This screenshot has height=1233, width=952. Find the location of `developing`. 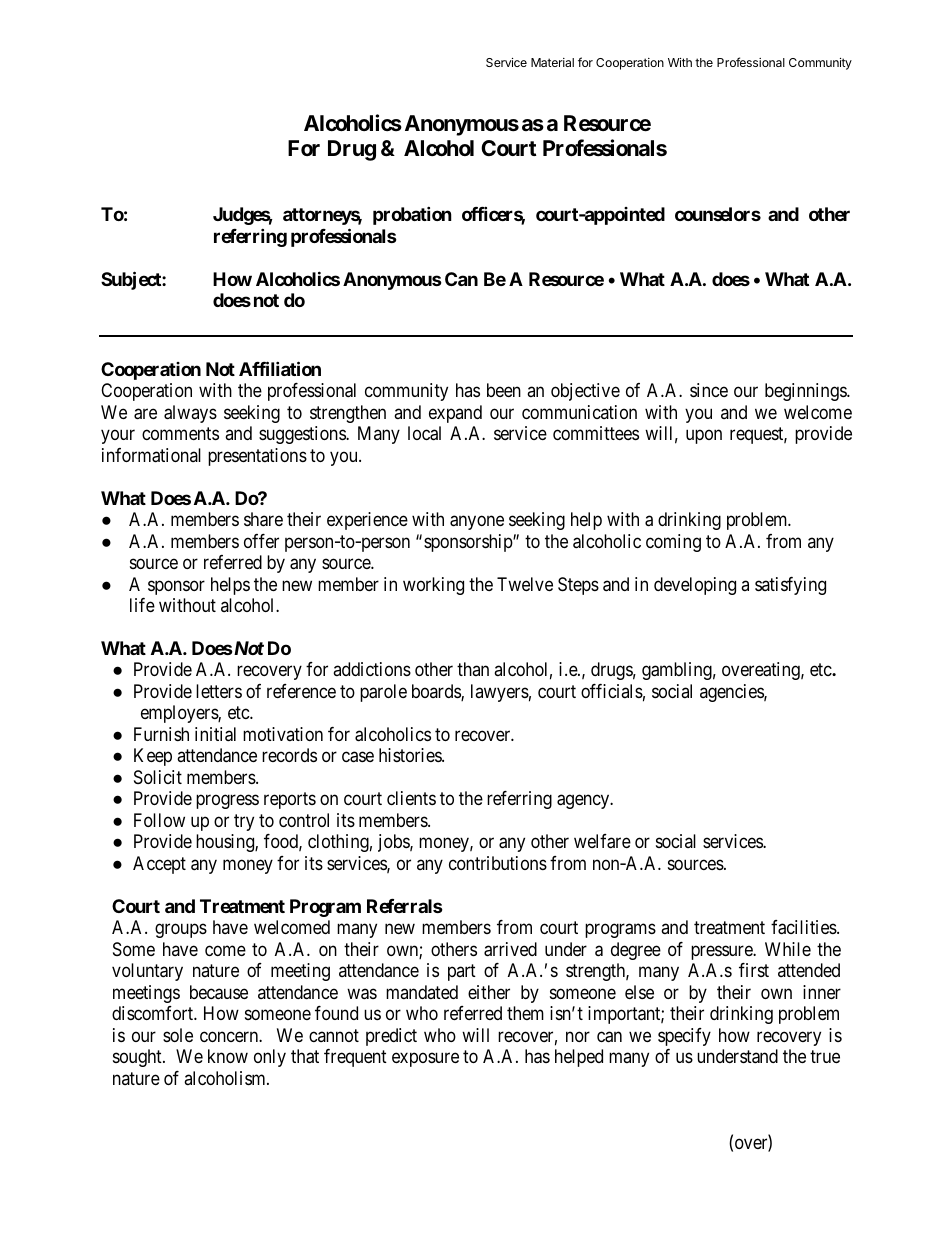

developing is located at coordinates (695, 586).
